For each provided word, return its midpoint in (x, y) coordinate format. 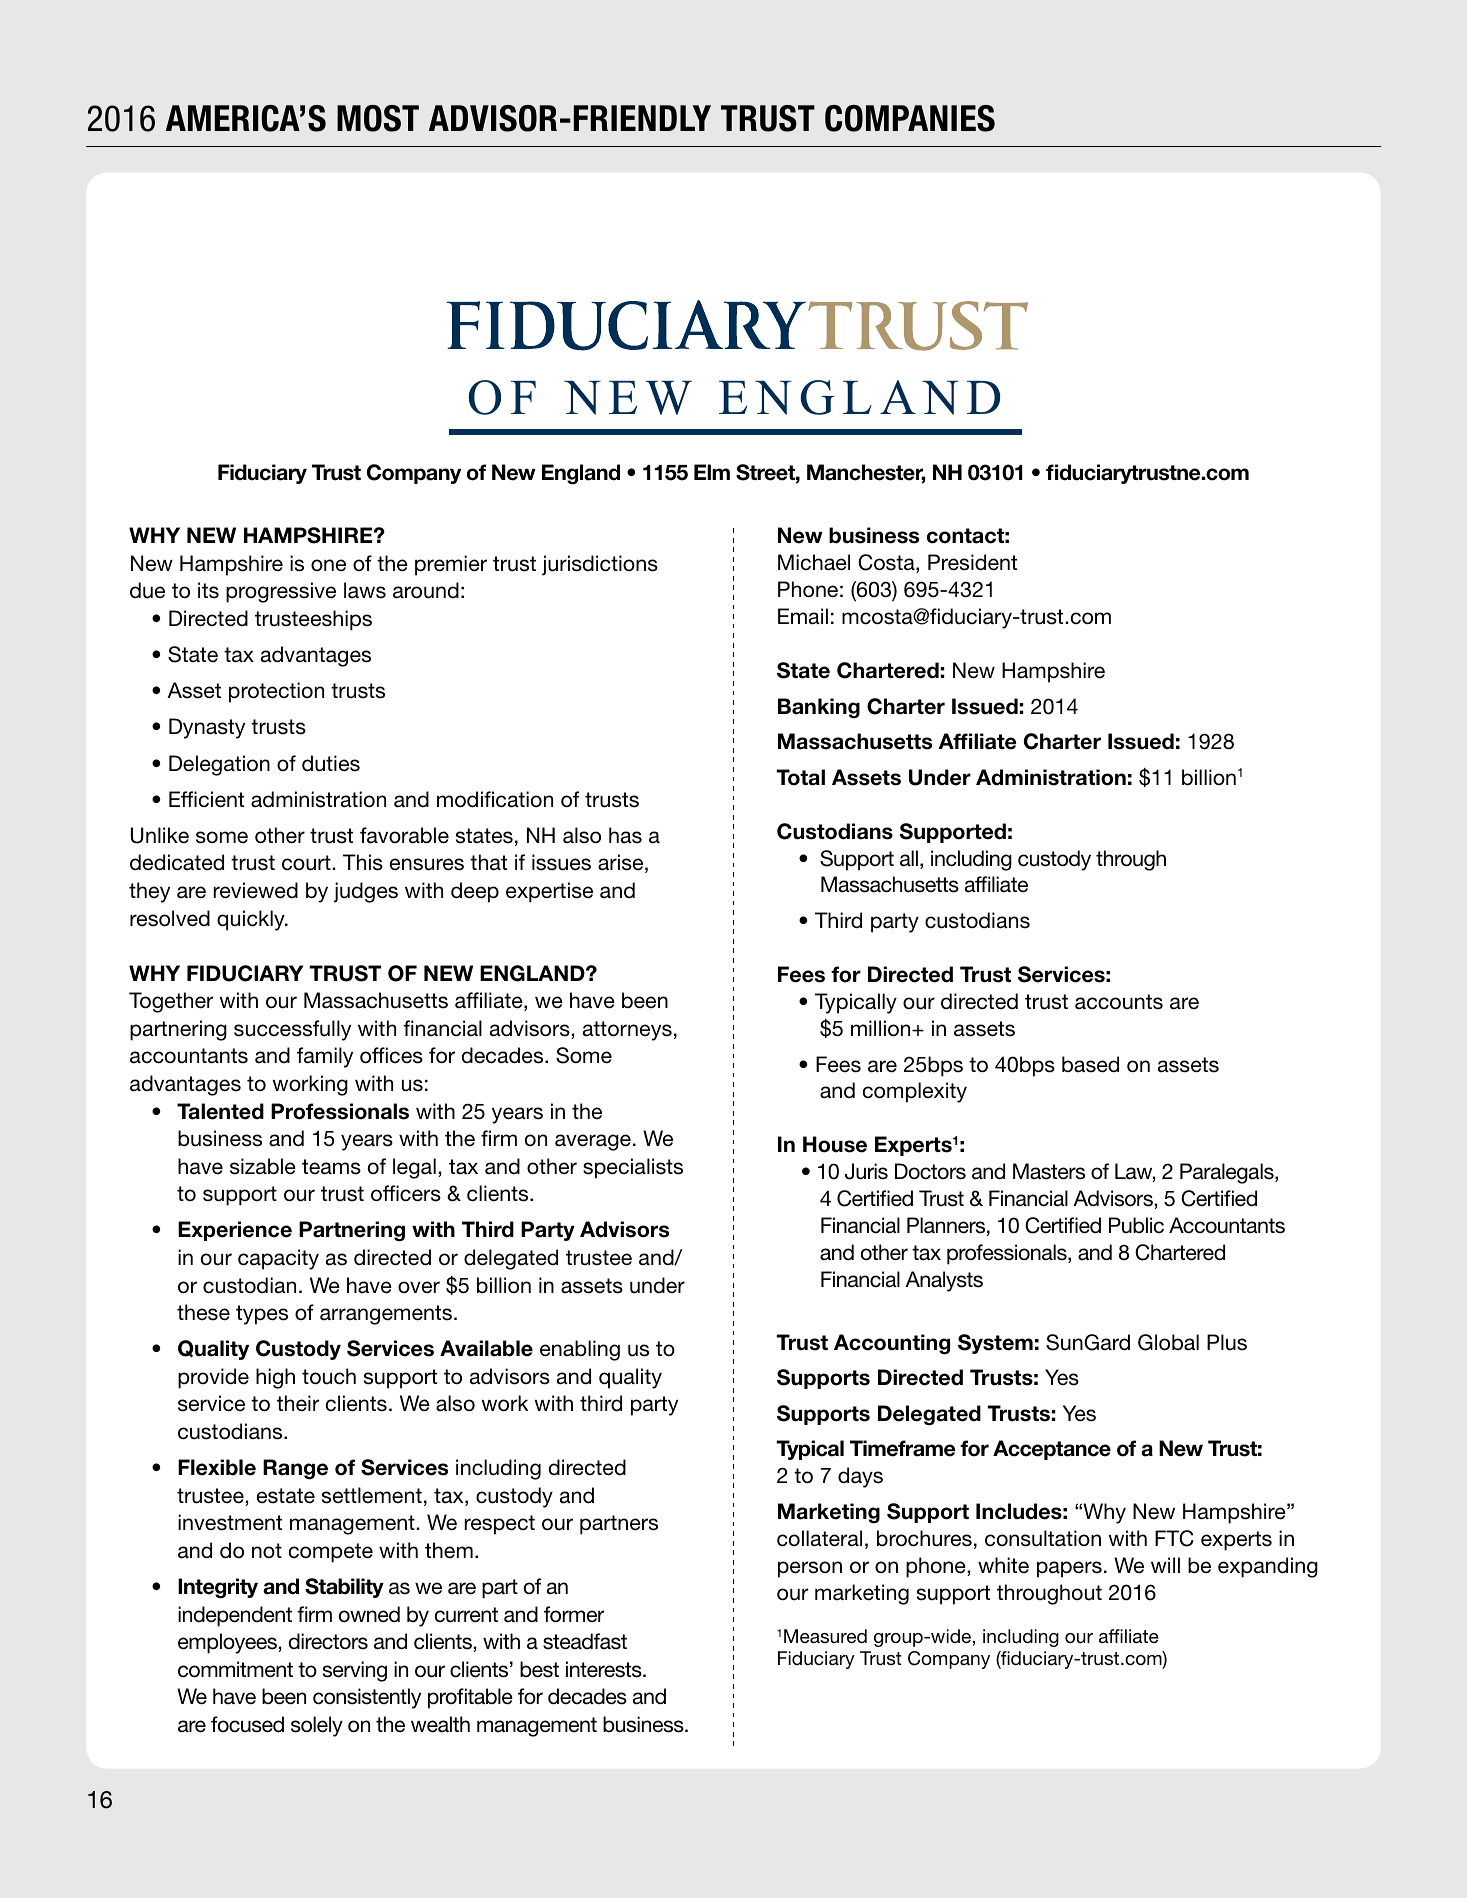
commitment (235, 1669)
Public (1136, 1225)
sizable (263, 1166)
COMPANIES (910, 118)
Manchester (866, 473)
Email (803, 616)
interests (605, 1669)
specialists (633, 1168)
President (972, 562)
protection (276, 692)
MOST (378, 118)
